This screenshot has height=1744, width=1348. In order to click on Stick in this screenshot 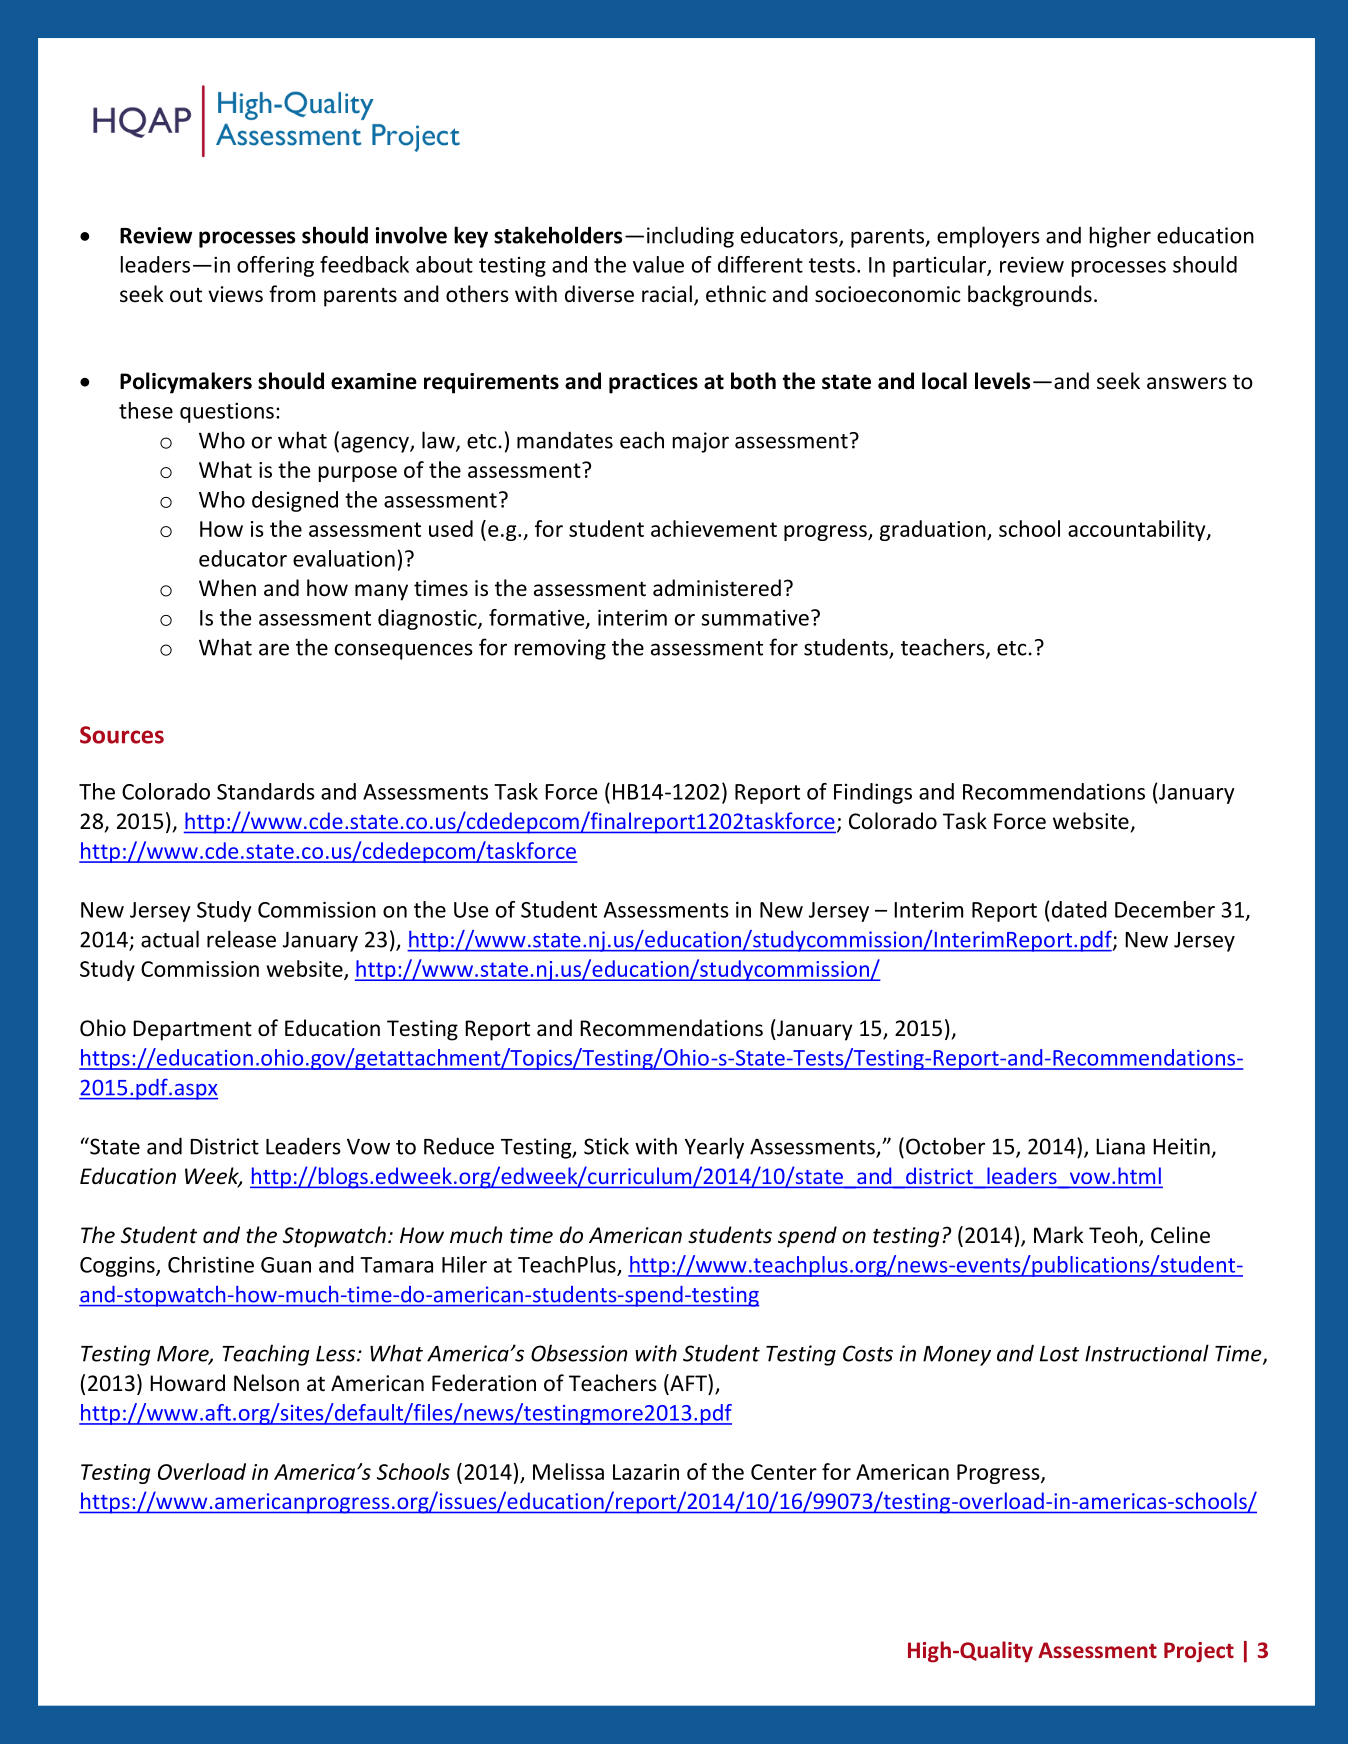, I will do `click(606, 1146)`.
